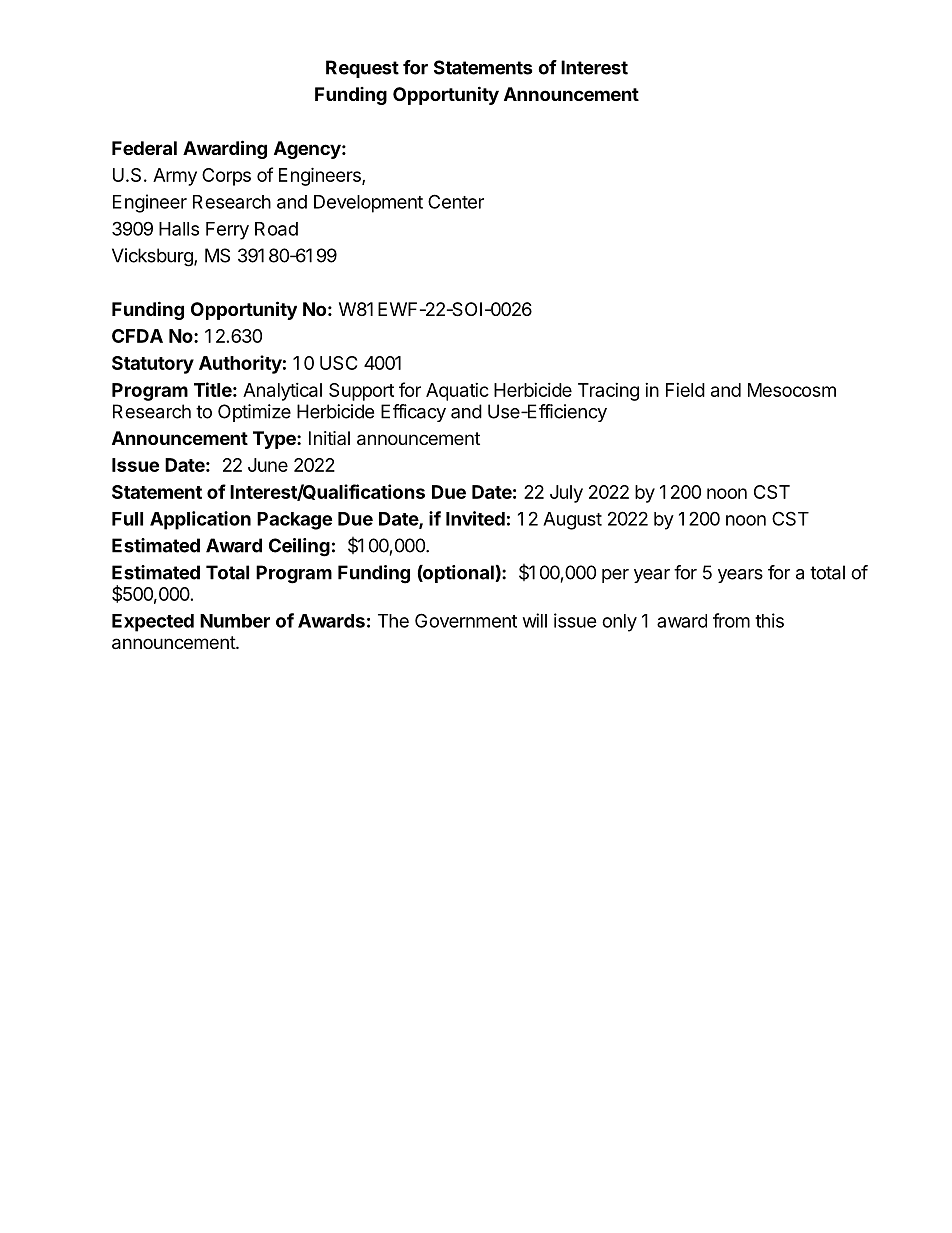 This screenshot has width=952, height=1233. I want to click on Development, so click(368, 204).
